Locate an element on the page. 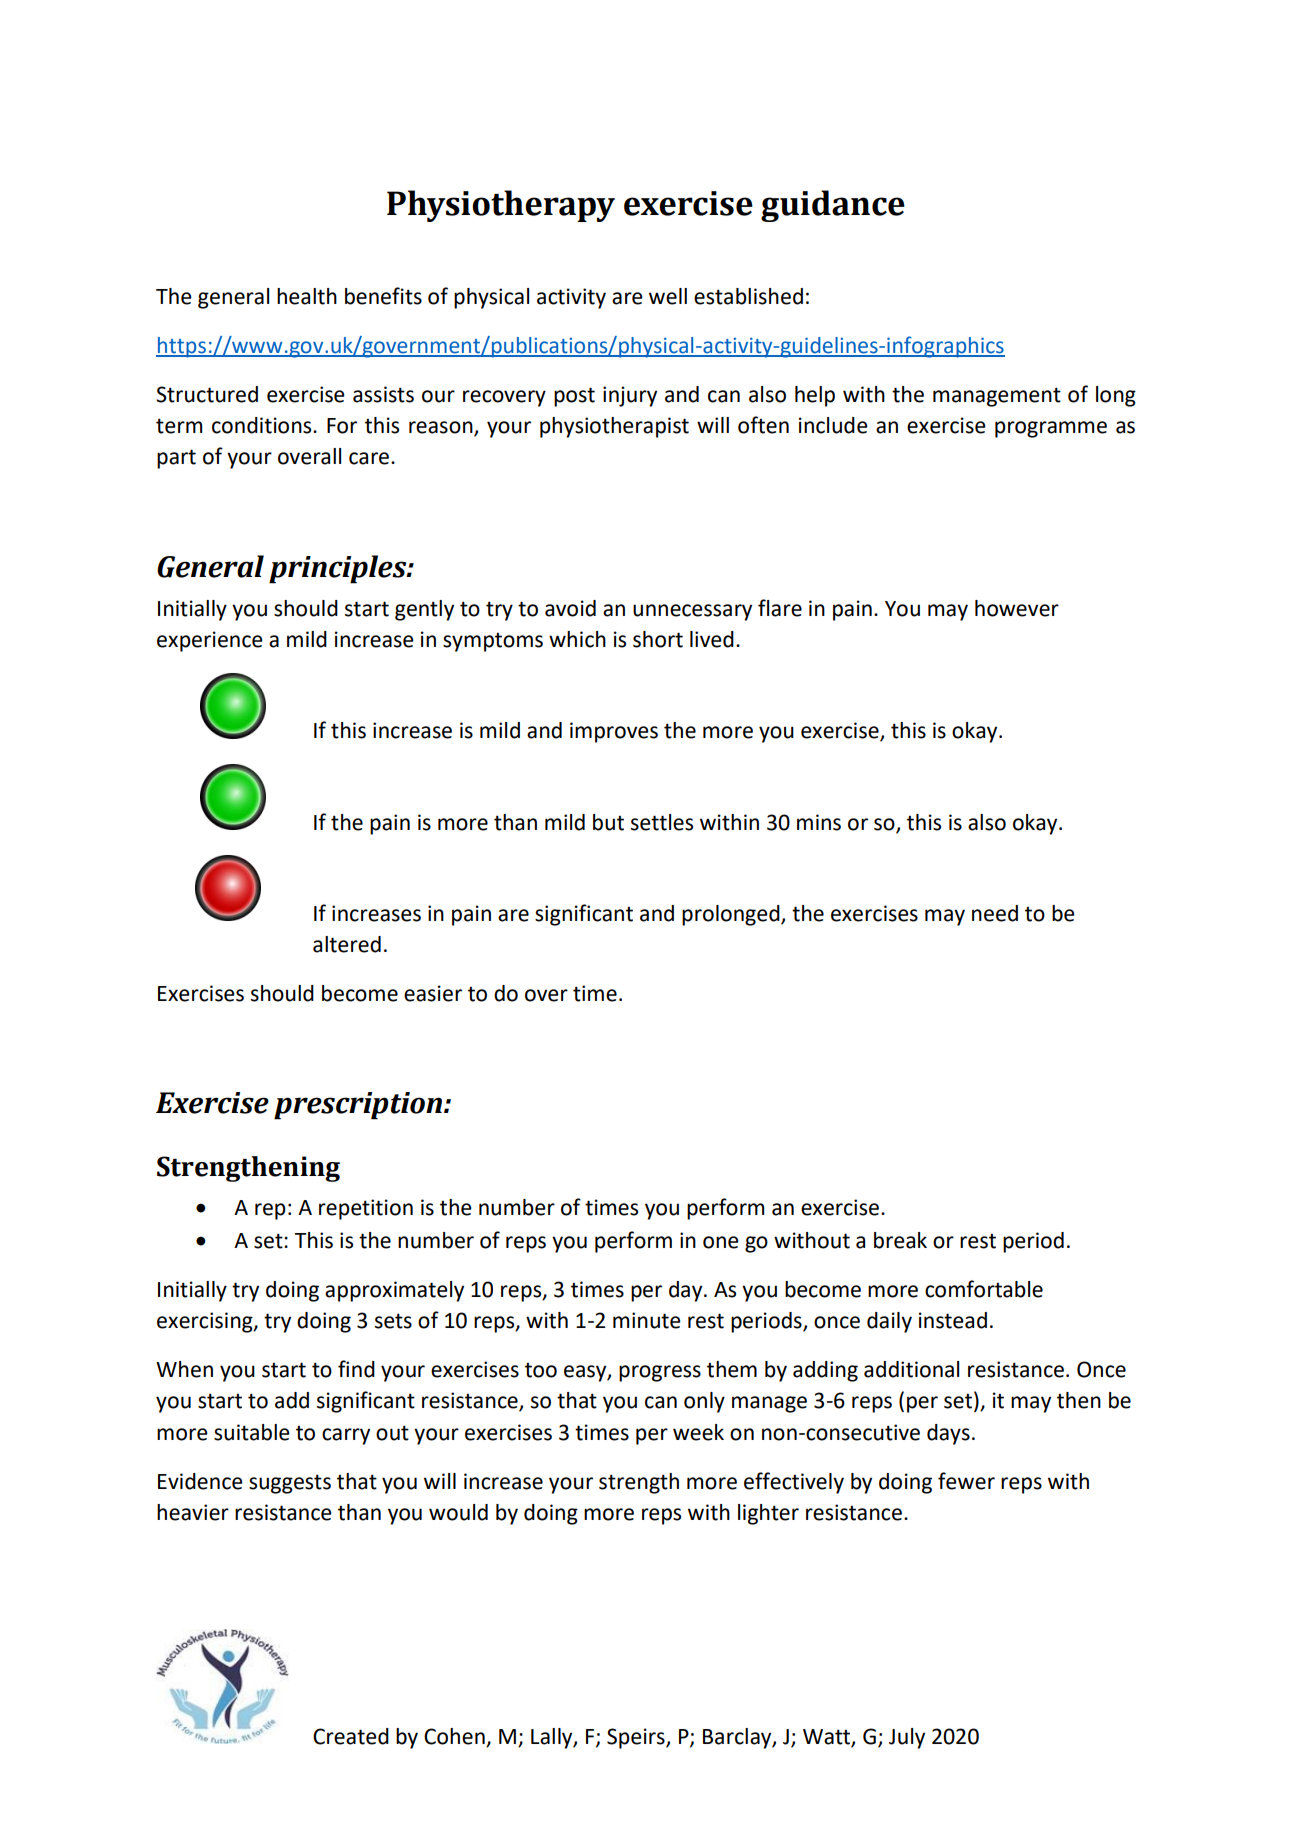 The image size is (1292, 1827). improves is located at coordinates (614, 732).
